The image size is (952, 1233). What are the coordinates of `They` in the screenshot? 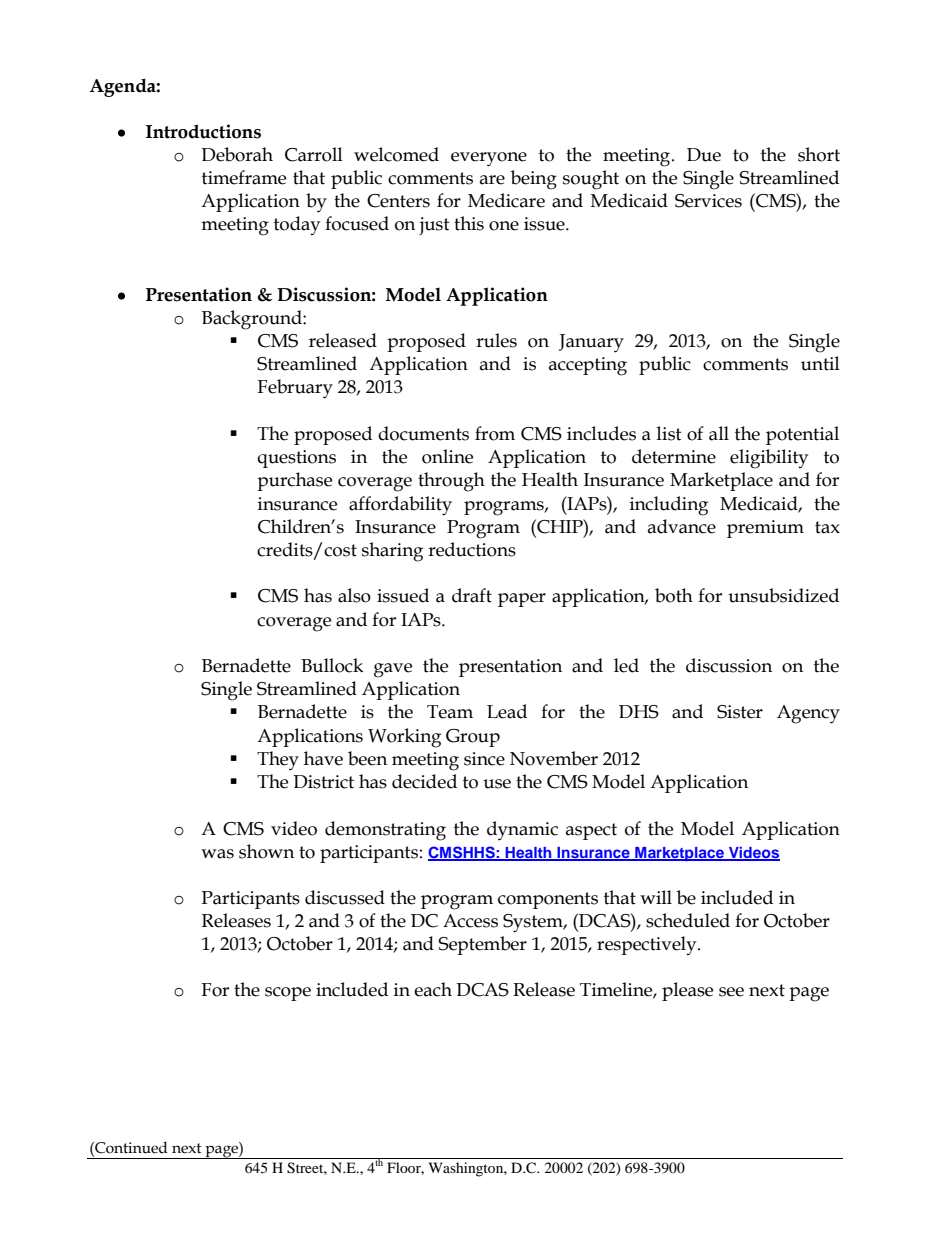 It's located at (278, 761).
